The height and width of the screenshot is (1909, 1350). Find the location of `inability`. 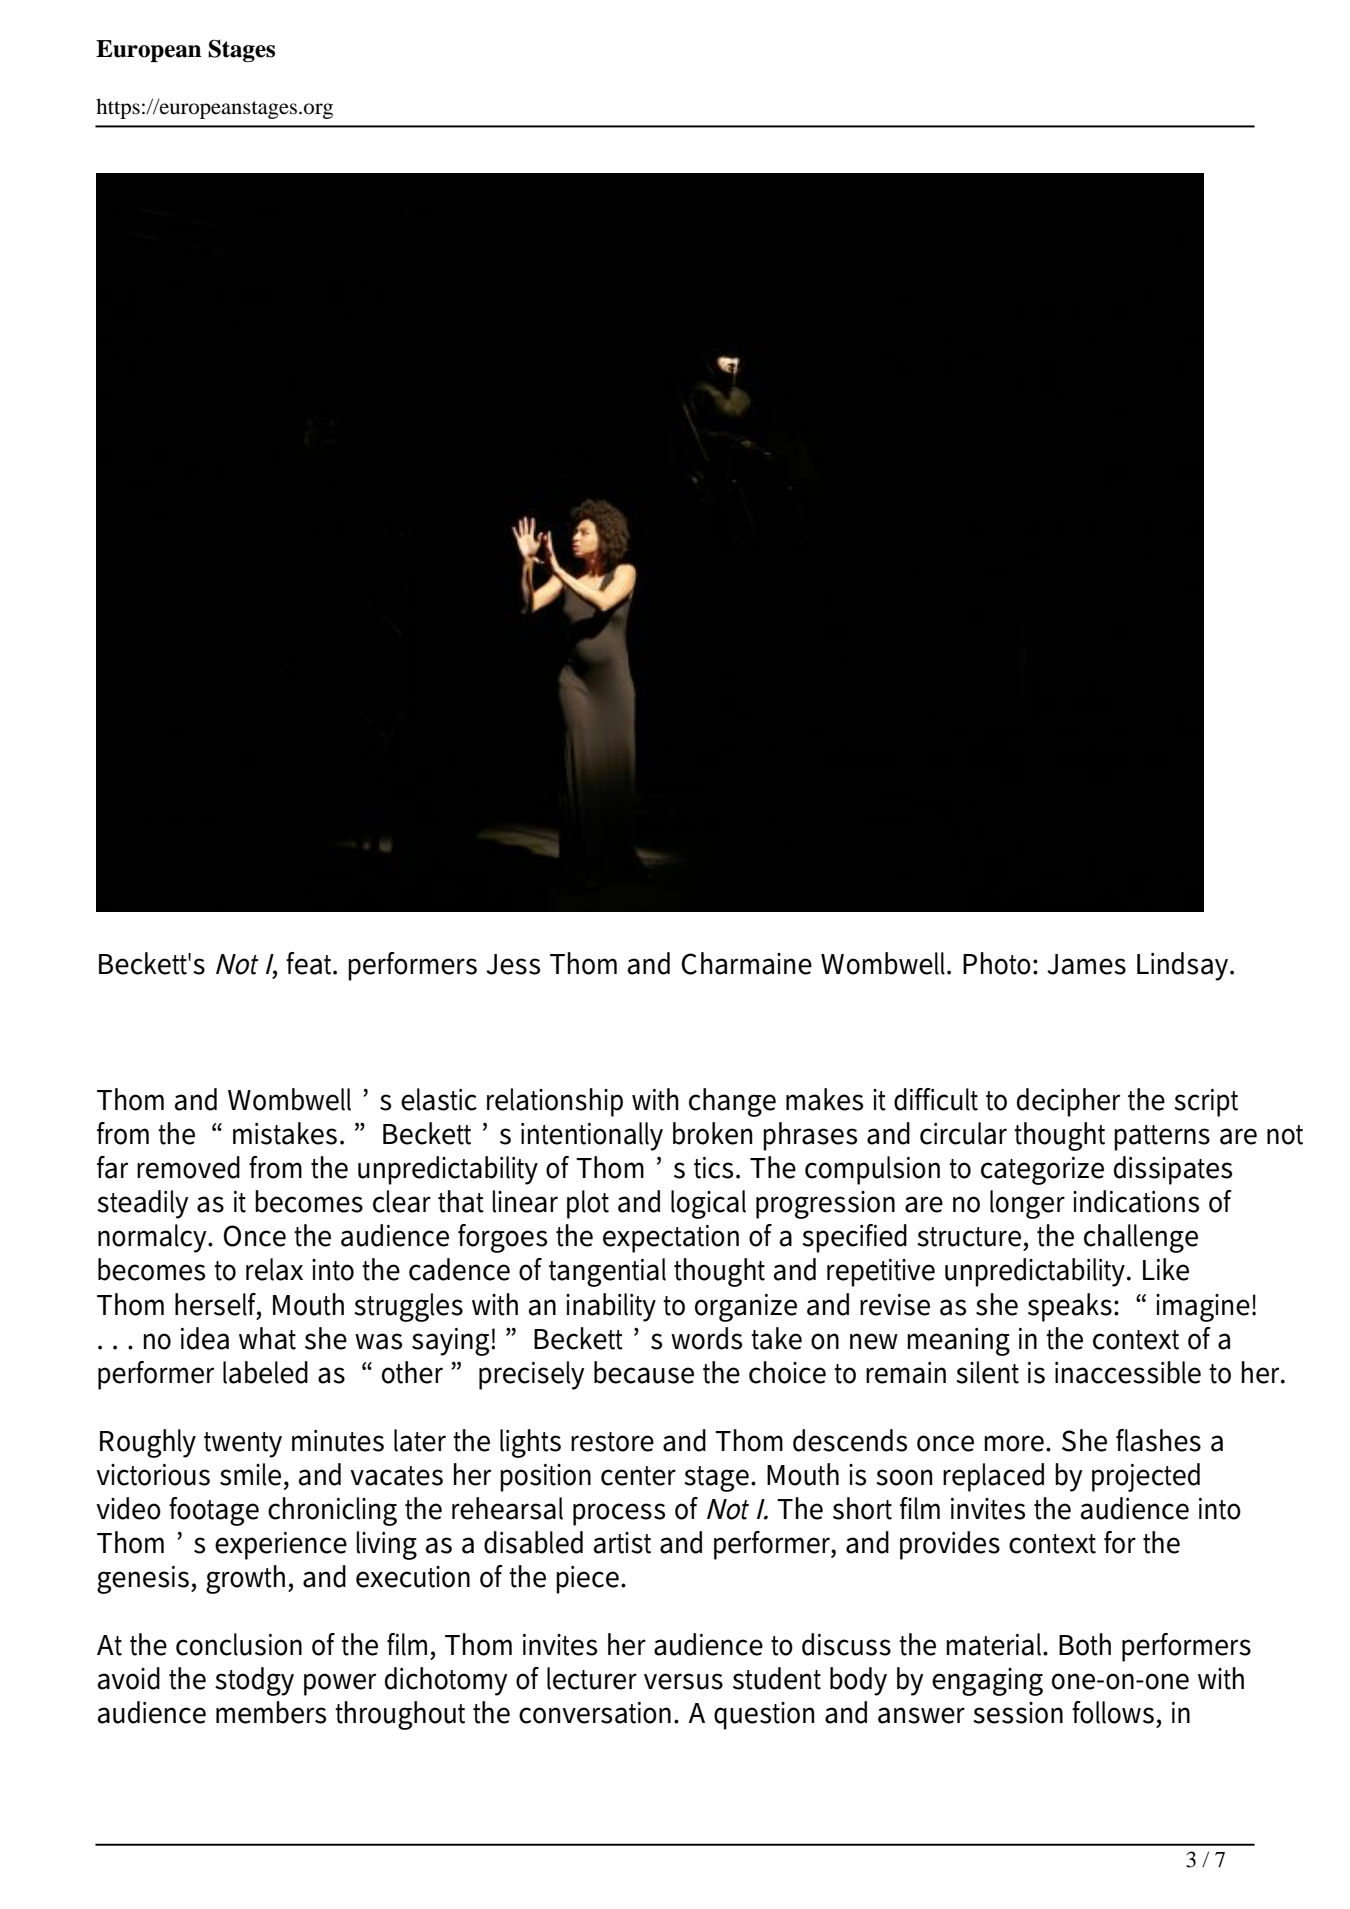

inability is located at coordinates (611, 1307).
